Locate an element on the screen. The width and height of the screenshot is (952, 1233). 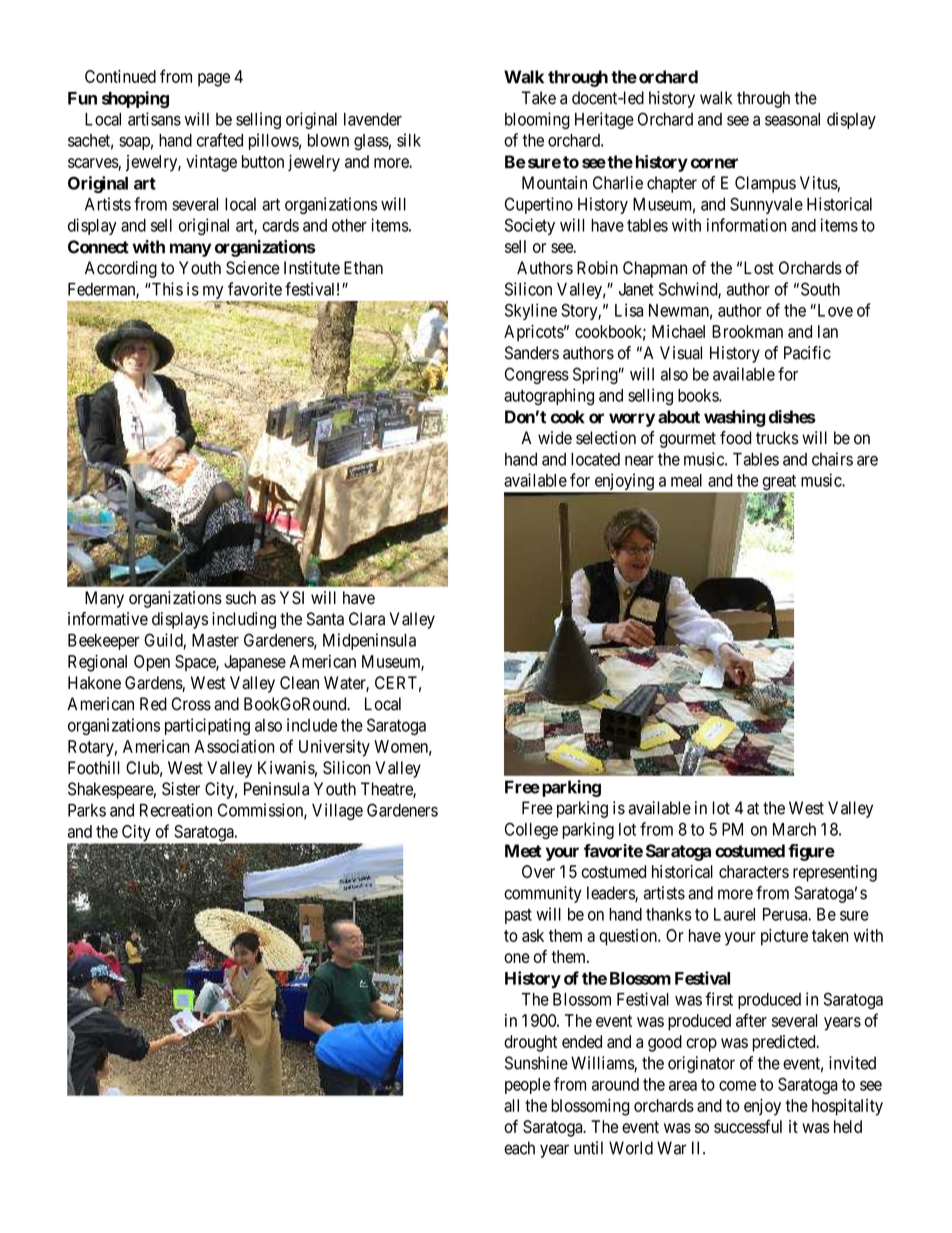
seasonal is located at coordinates (792, 119).
